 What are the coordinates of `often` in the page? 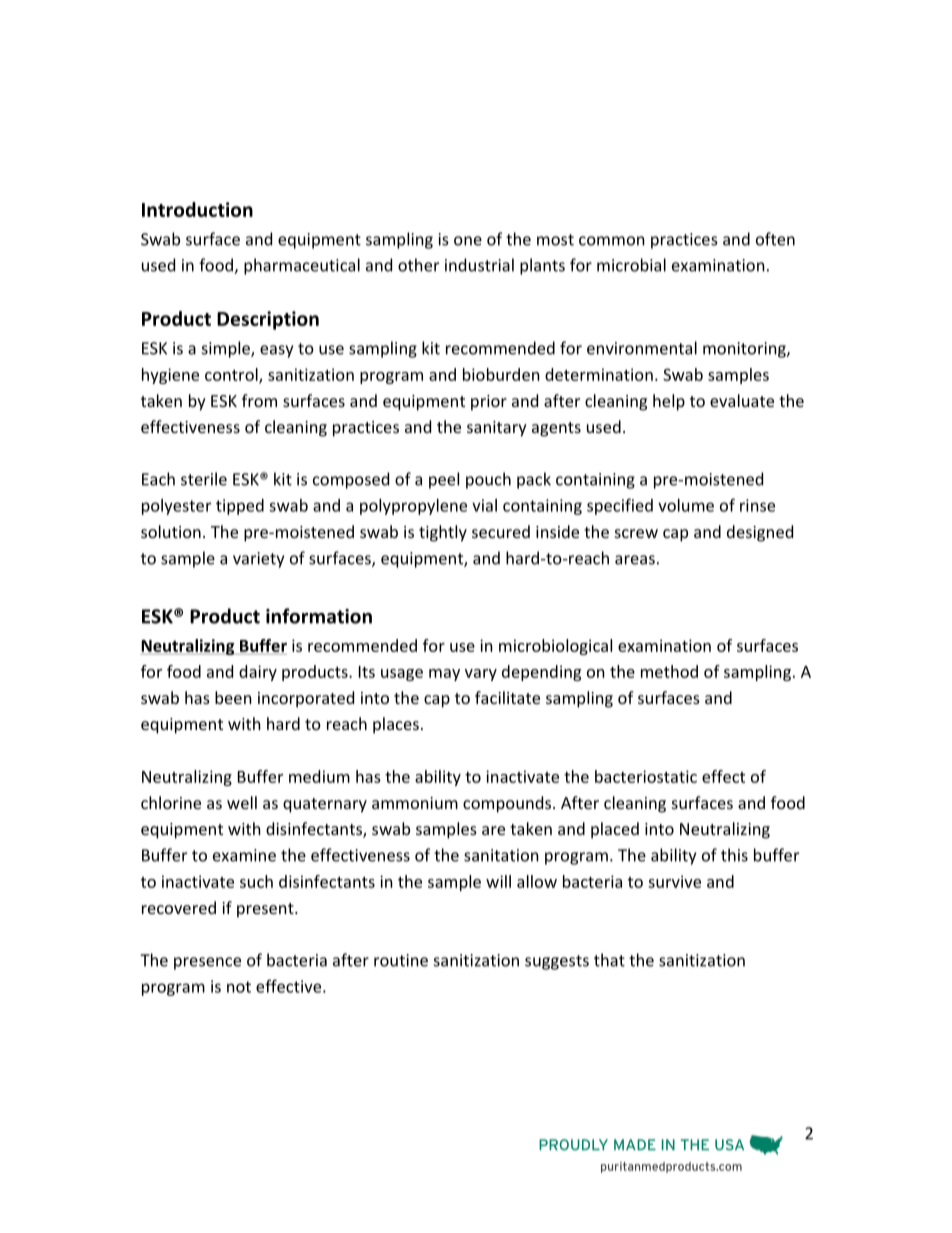 It's located at (775, 239).
